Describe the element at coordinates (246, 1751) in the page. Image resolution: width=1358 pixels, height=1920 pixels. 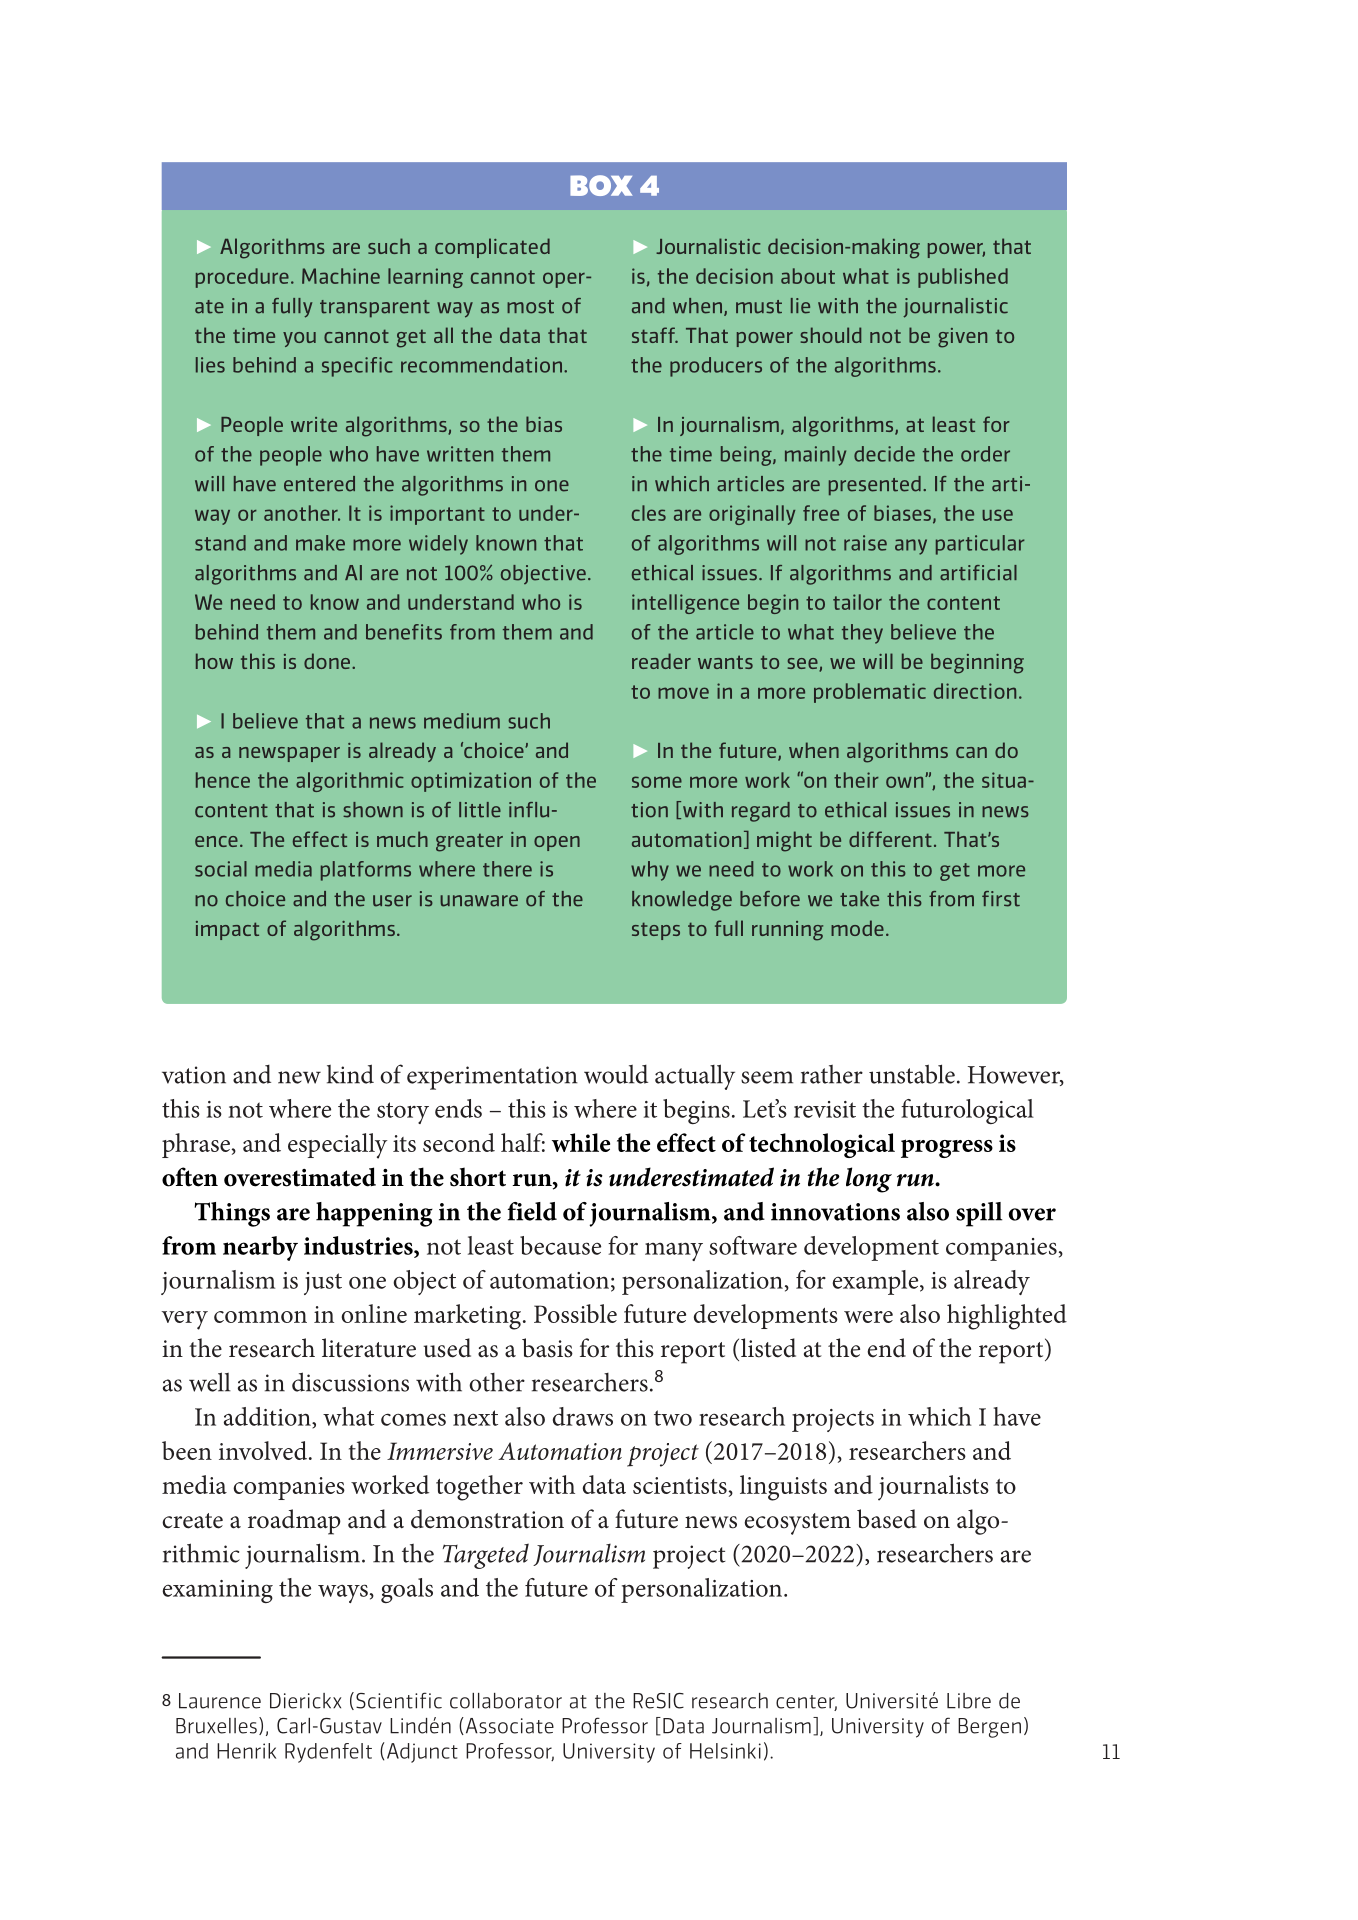
I see `Henrik` at that location.
